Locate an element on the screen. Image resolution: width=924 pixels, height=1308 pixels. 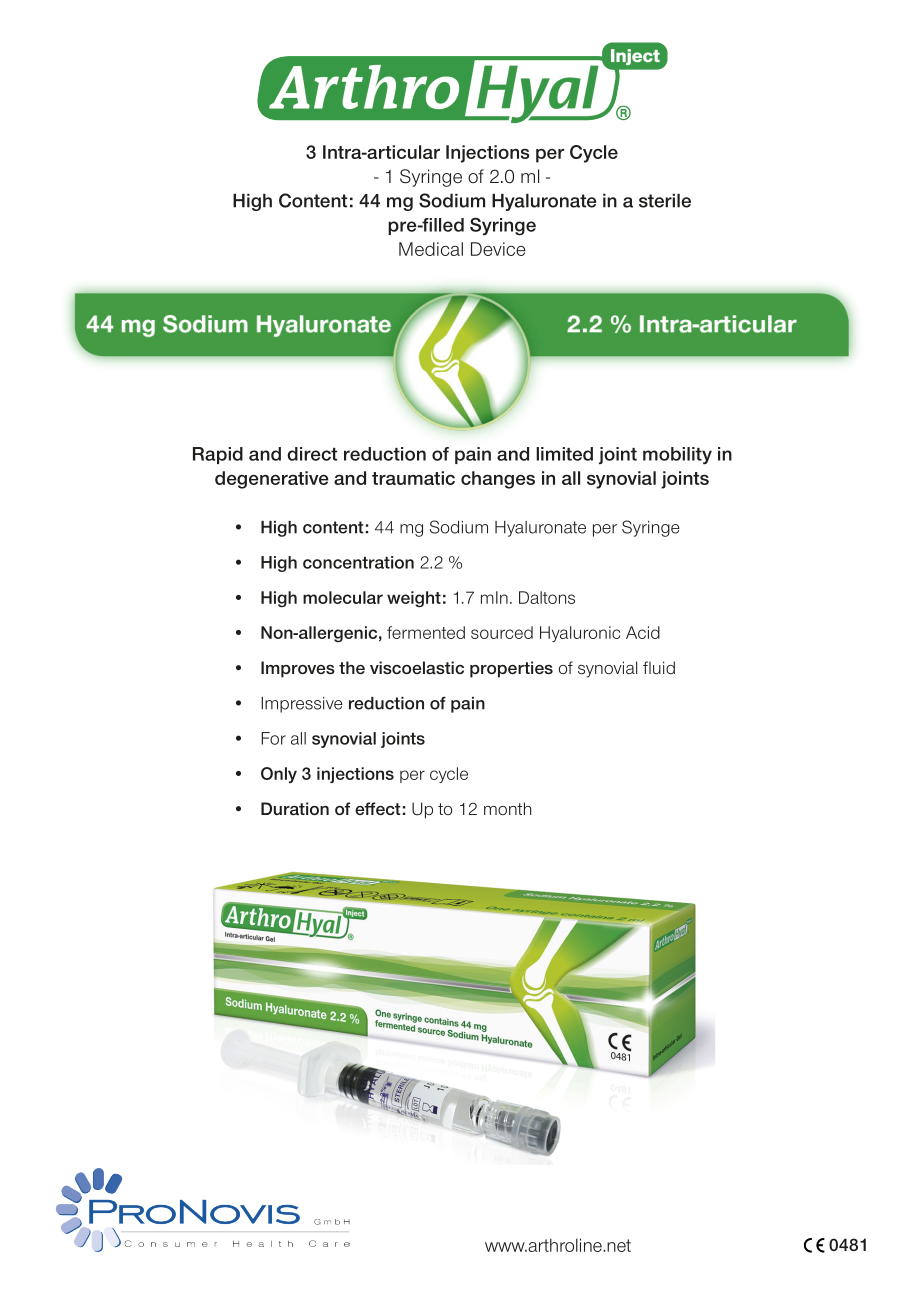
weight is located at coordinates (414, 599).
